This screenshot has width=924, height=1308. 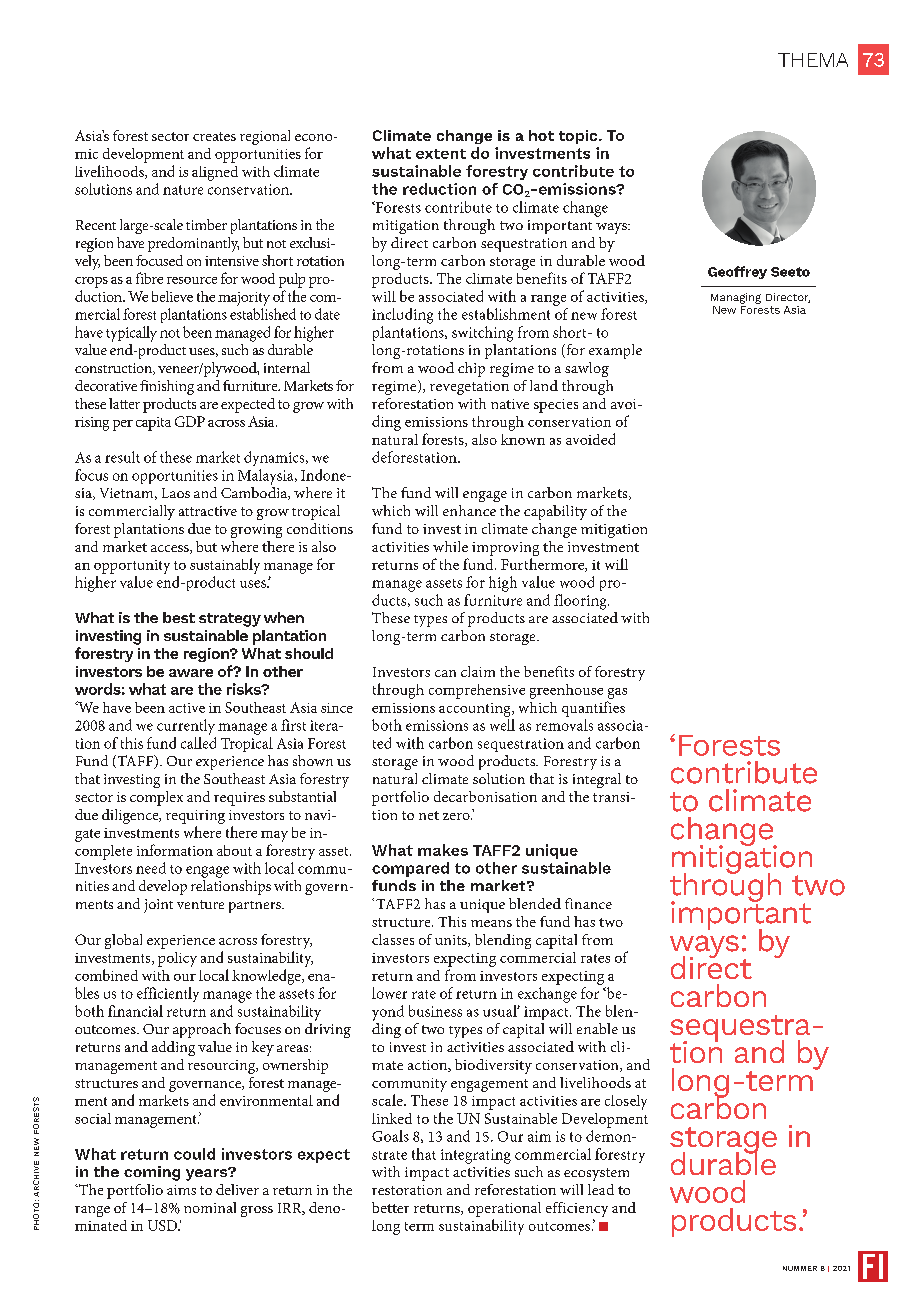 I want to click on creates, so click(x=214, y=136).
